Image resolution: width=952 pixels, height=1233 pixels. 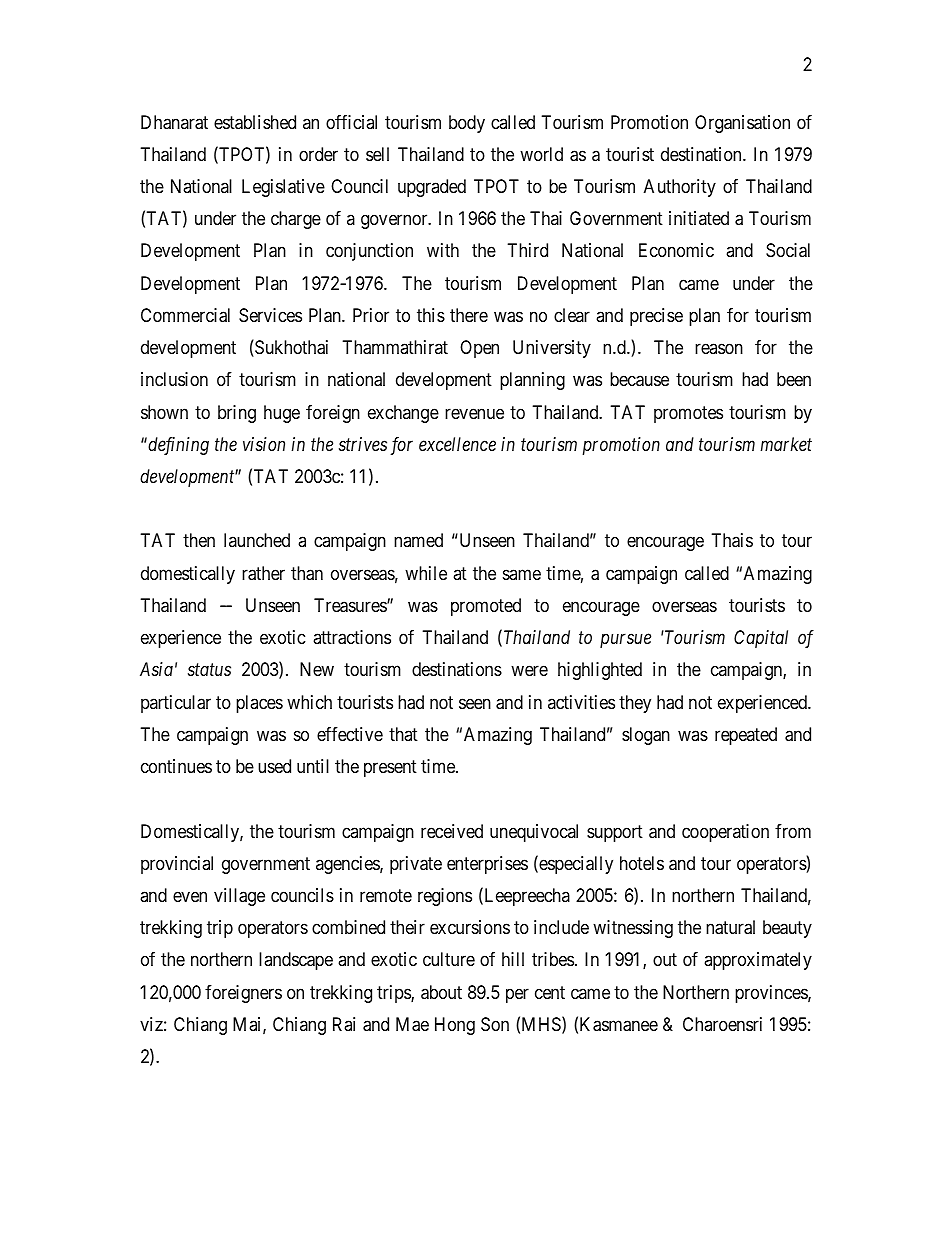 What do you see at coordinates (742, 124) in the document?
I see `Organisation` at bounding box center [742, 124].
